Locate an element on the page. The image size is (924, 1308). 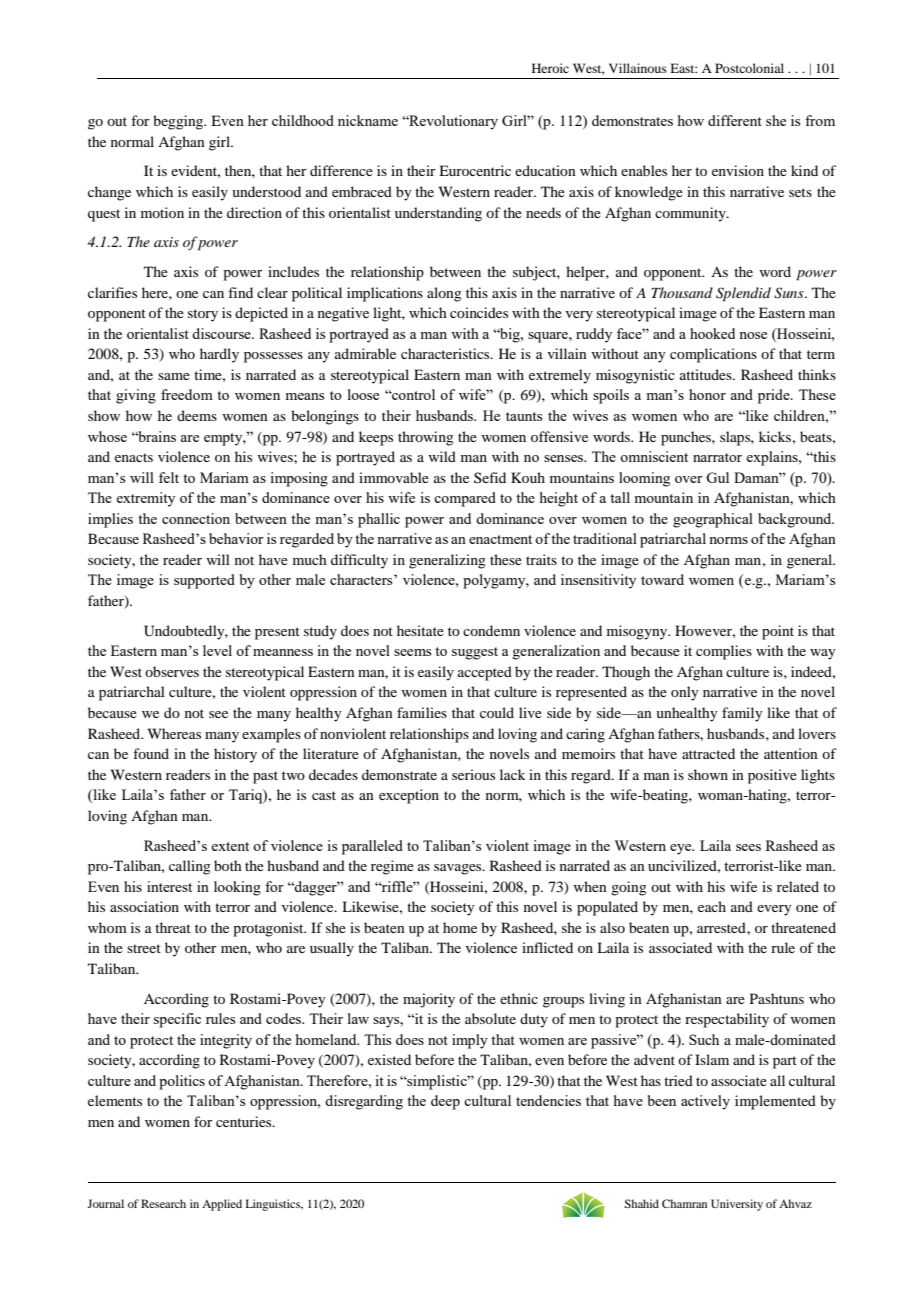
Eurocentric is located at coordinates (475, 170).
